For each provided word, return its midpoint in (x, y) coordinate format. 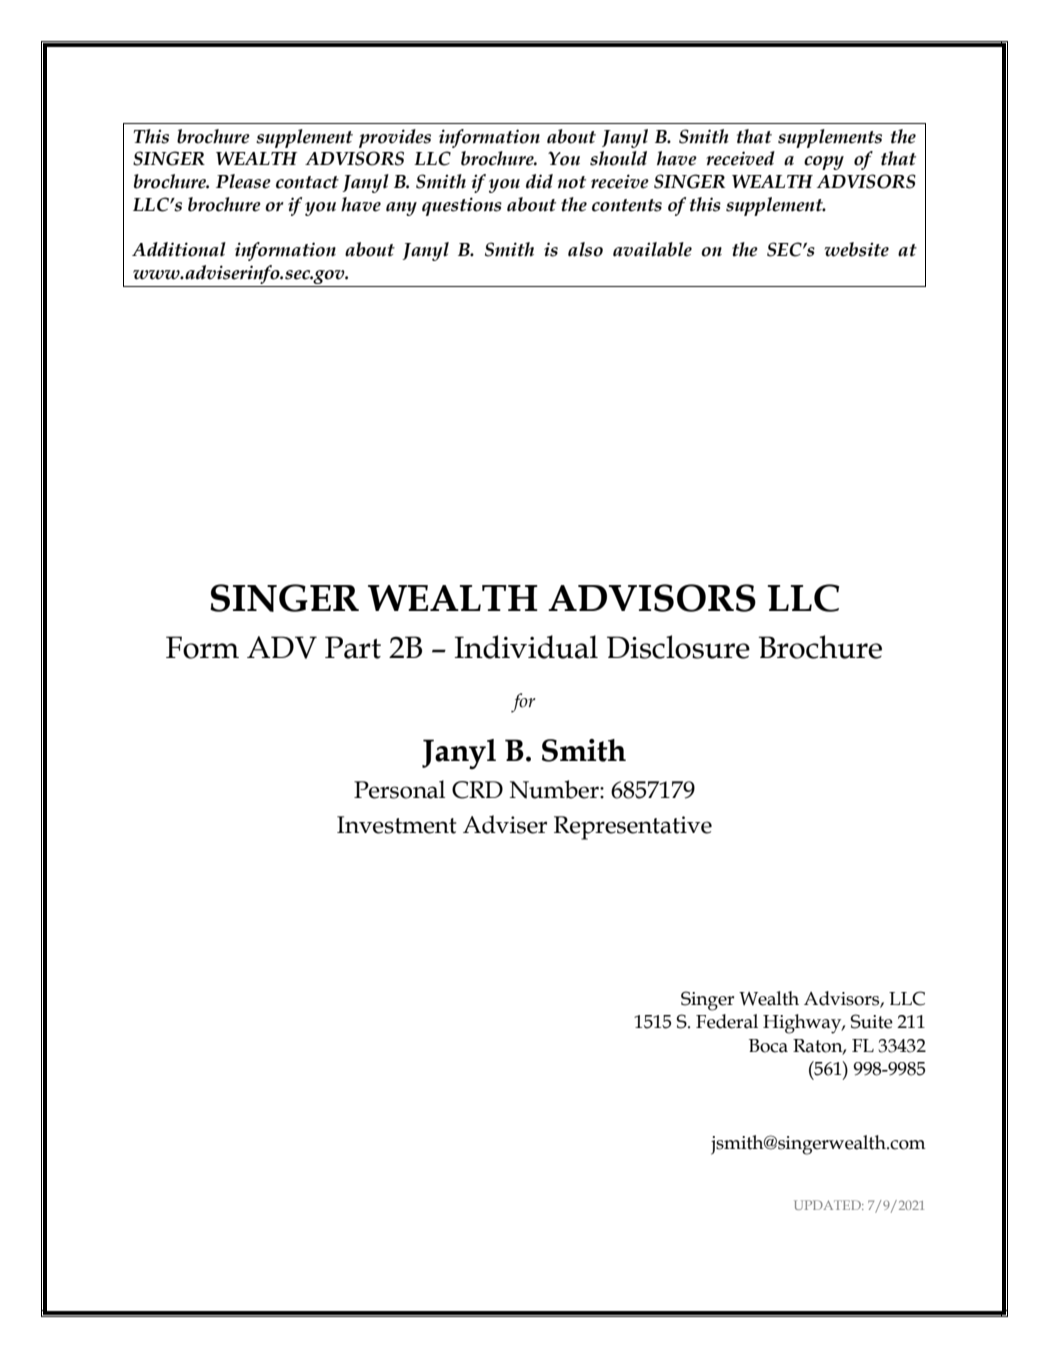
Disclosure (678, 647)
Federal (727, 1021)
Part (353, 647)
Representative (633, 828)
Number (555, 789)
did (539, 181)
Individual (526, 647)
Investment (396, 825)
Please (243, 181)
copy (824, 163)
